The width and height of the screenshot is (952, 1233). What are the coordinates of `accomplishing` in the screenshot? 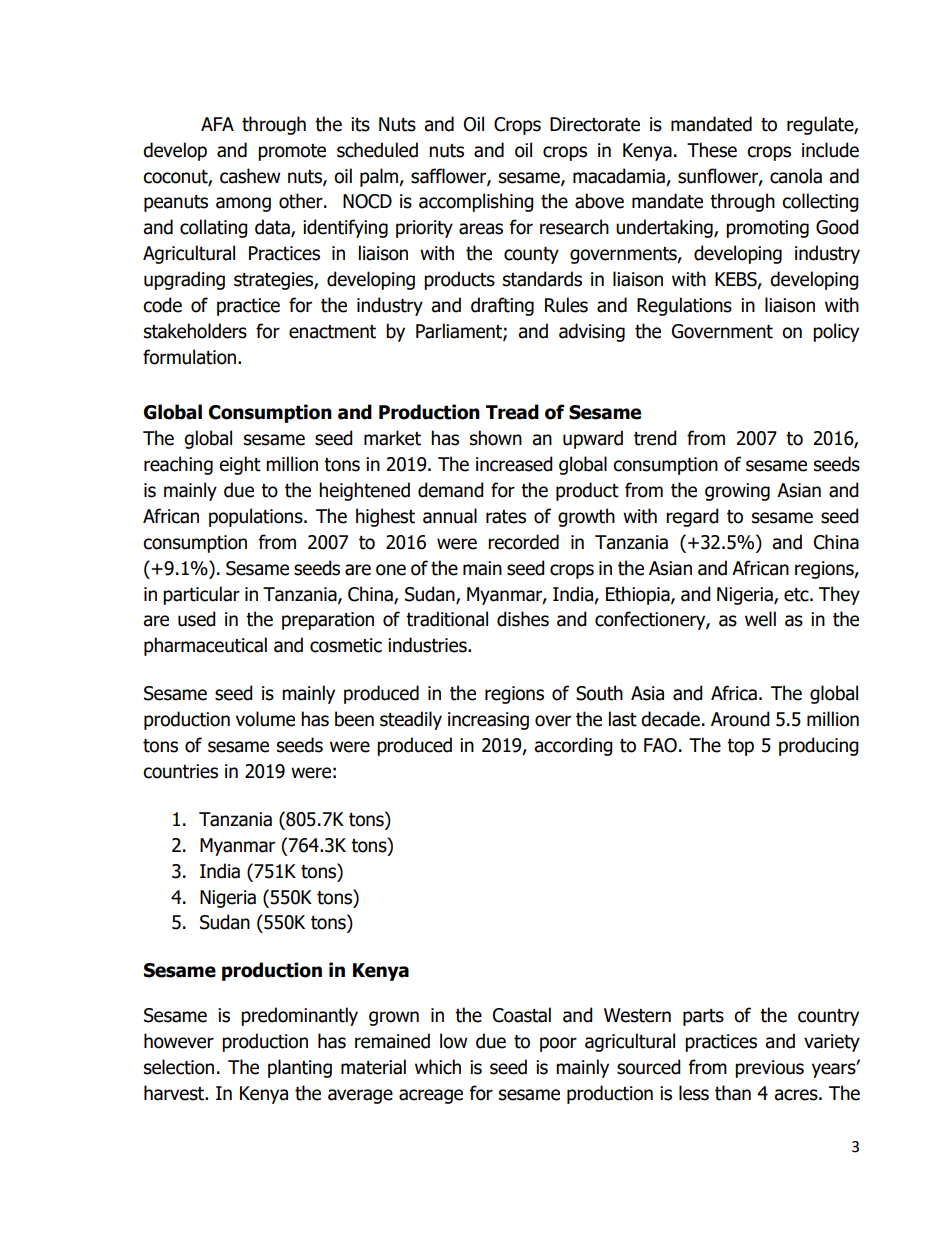 It's located at (476, 202).
